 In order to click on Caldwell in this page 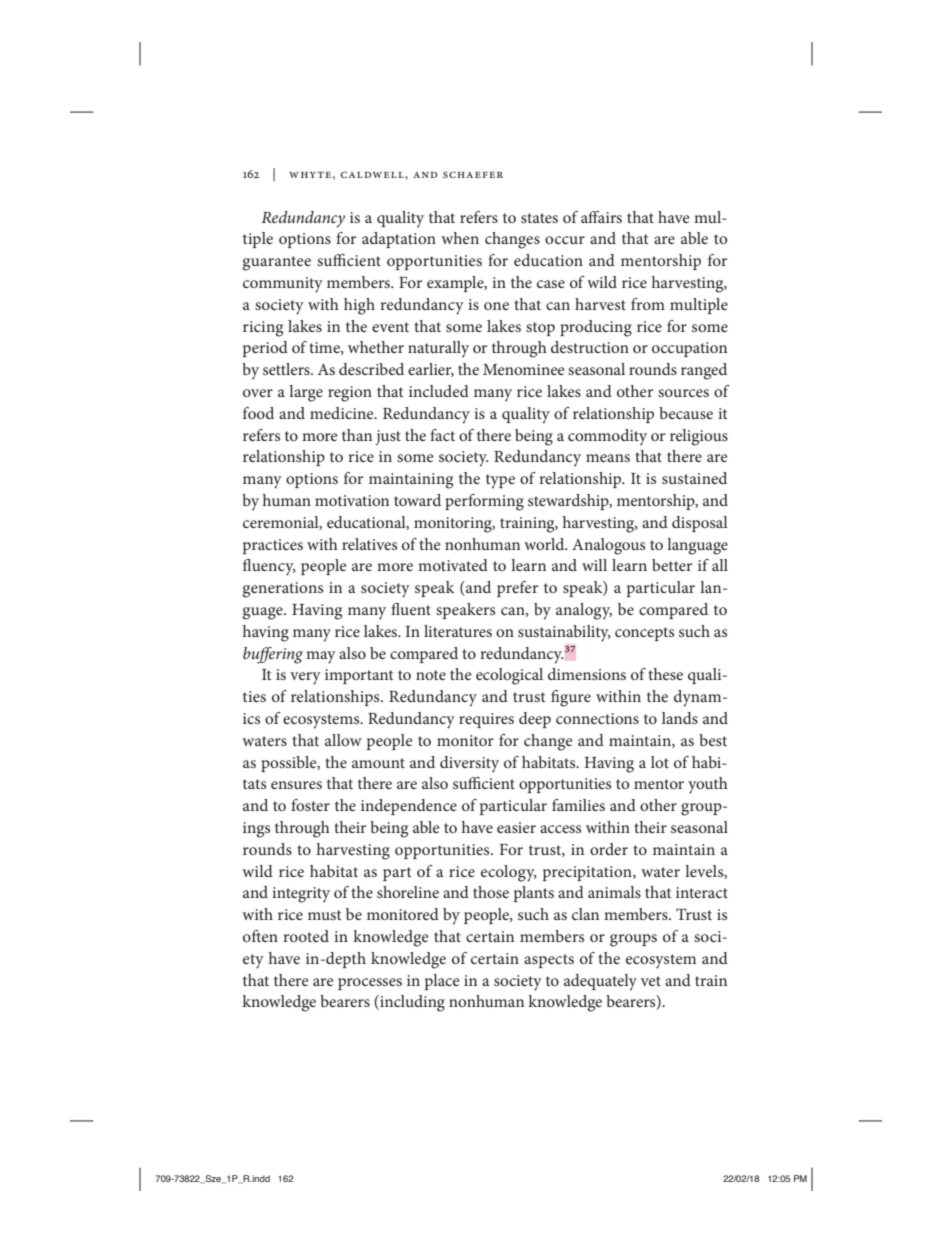, I will do `click(373, 174)`.
